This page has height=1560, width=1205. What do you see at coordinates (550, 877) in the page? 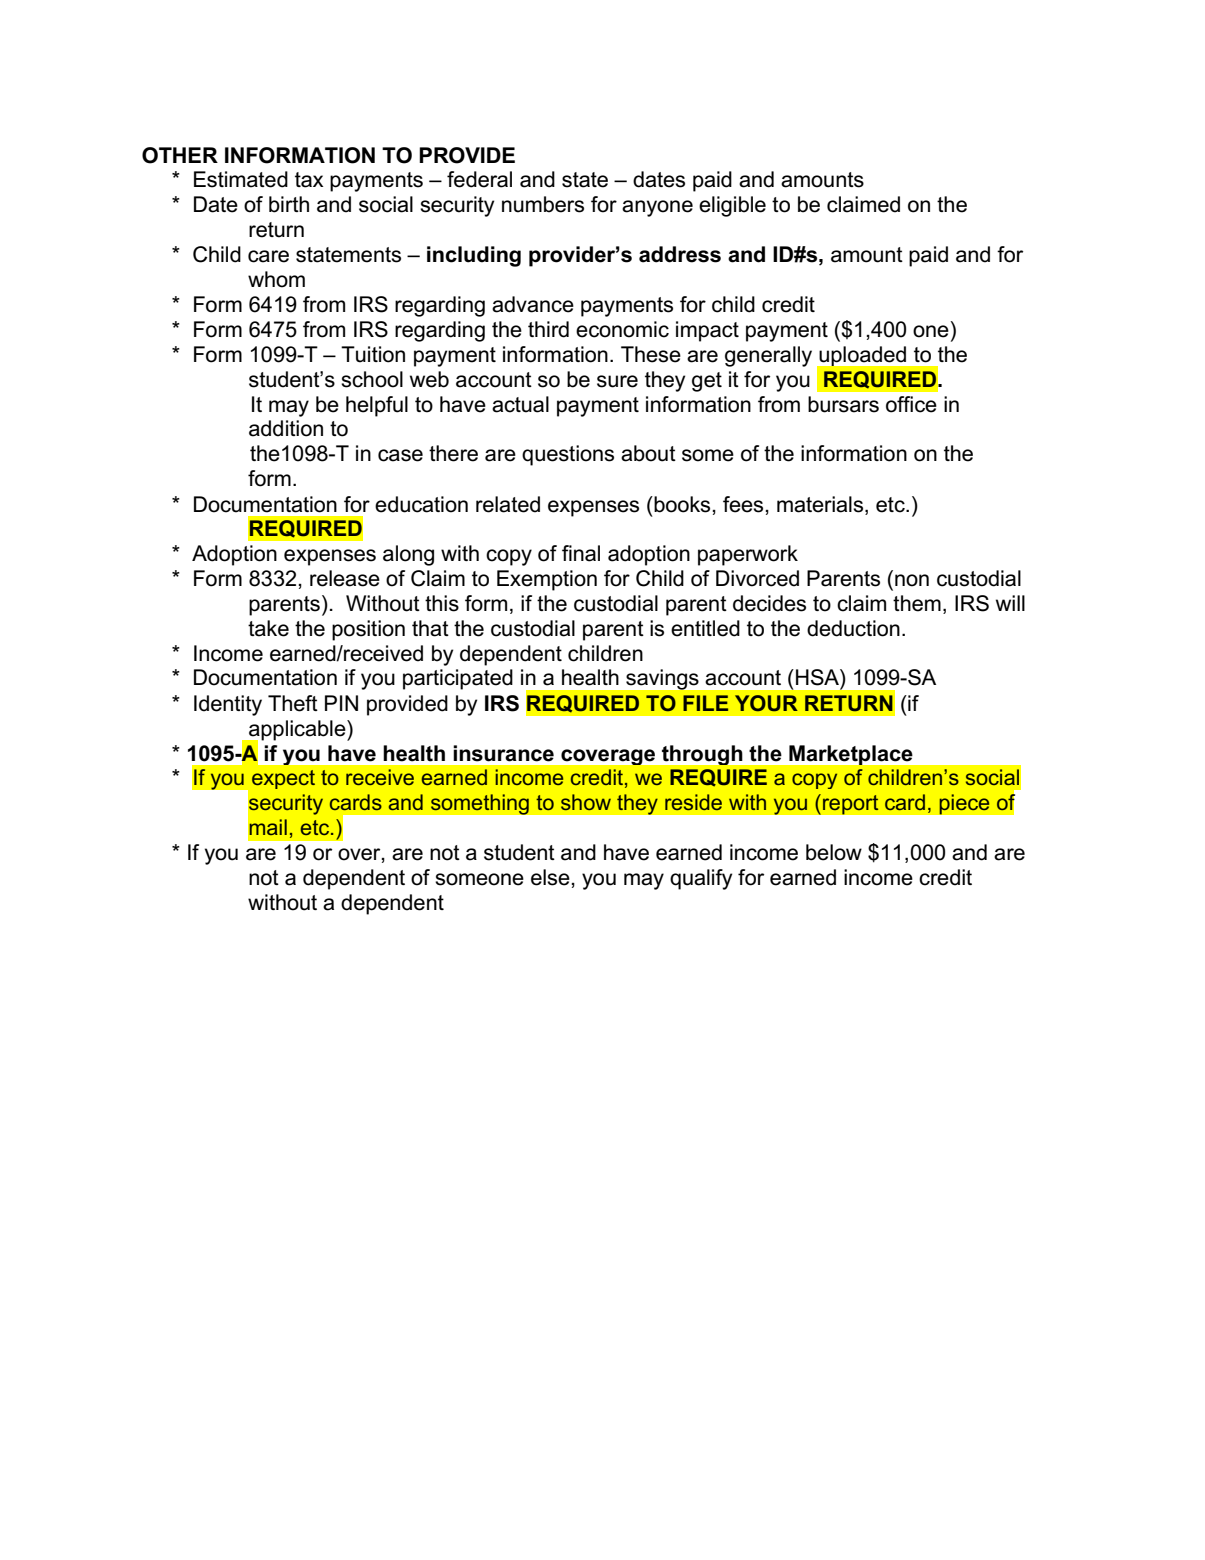
I see `else` at bounding box center [550, 877].
